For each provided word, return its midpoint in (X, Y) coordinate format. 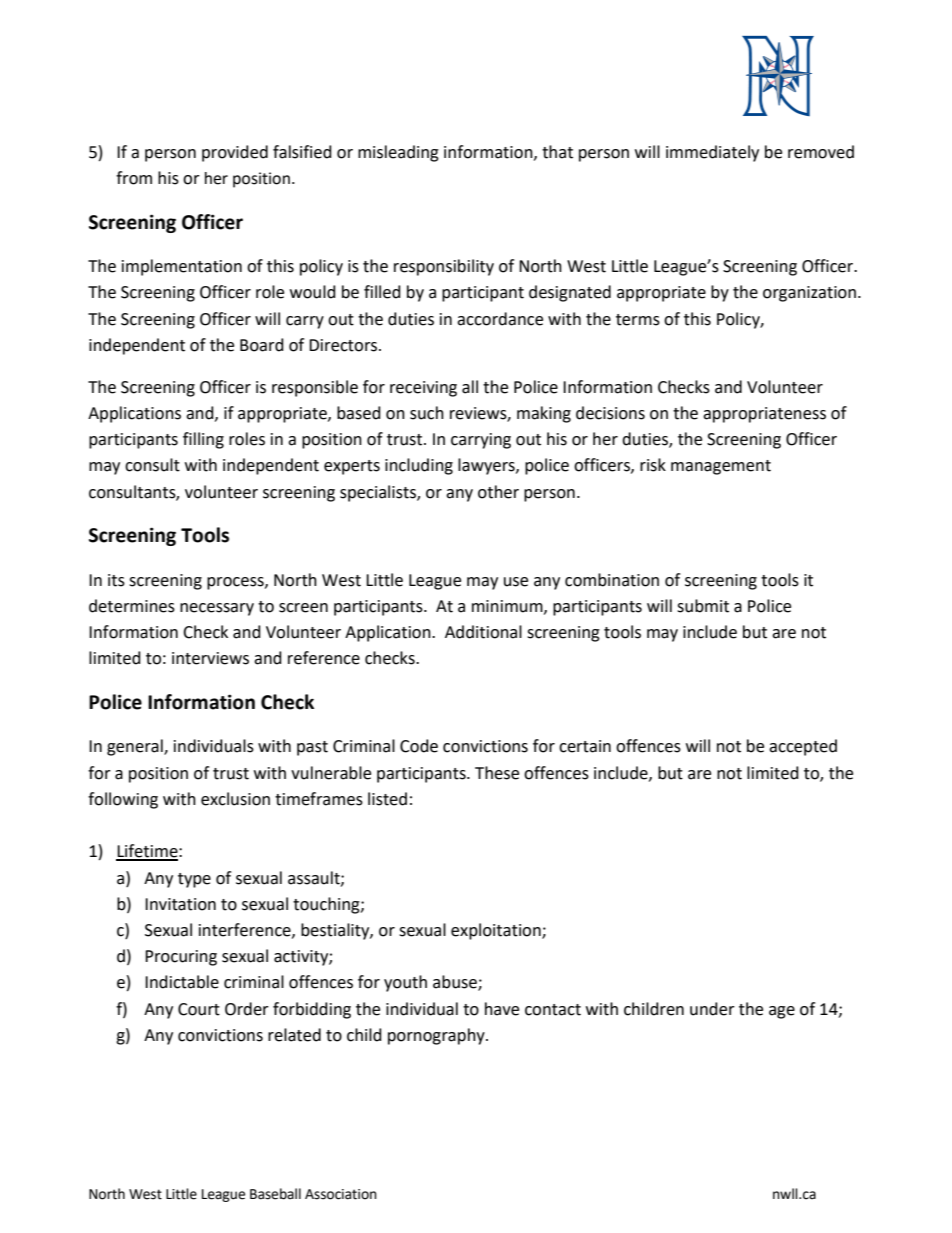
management (721, 467)
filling (203, 440)
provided (235, 153)
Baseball (275, 1194)
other (498, 492)
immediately (712, 153)
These (497, 773)
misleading (398, 153)
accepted (803, 747)
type (194, 880)
